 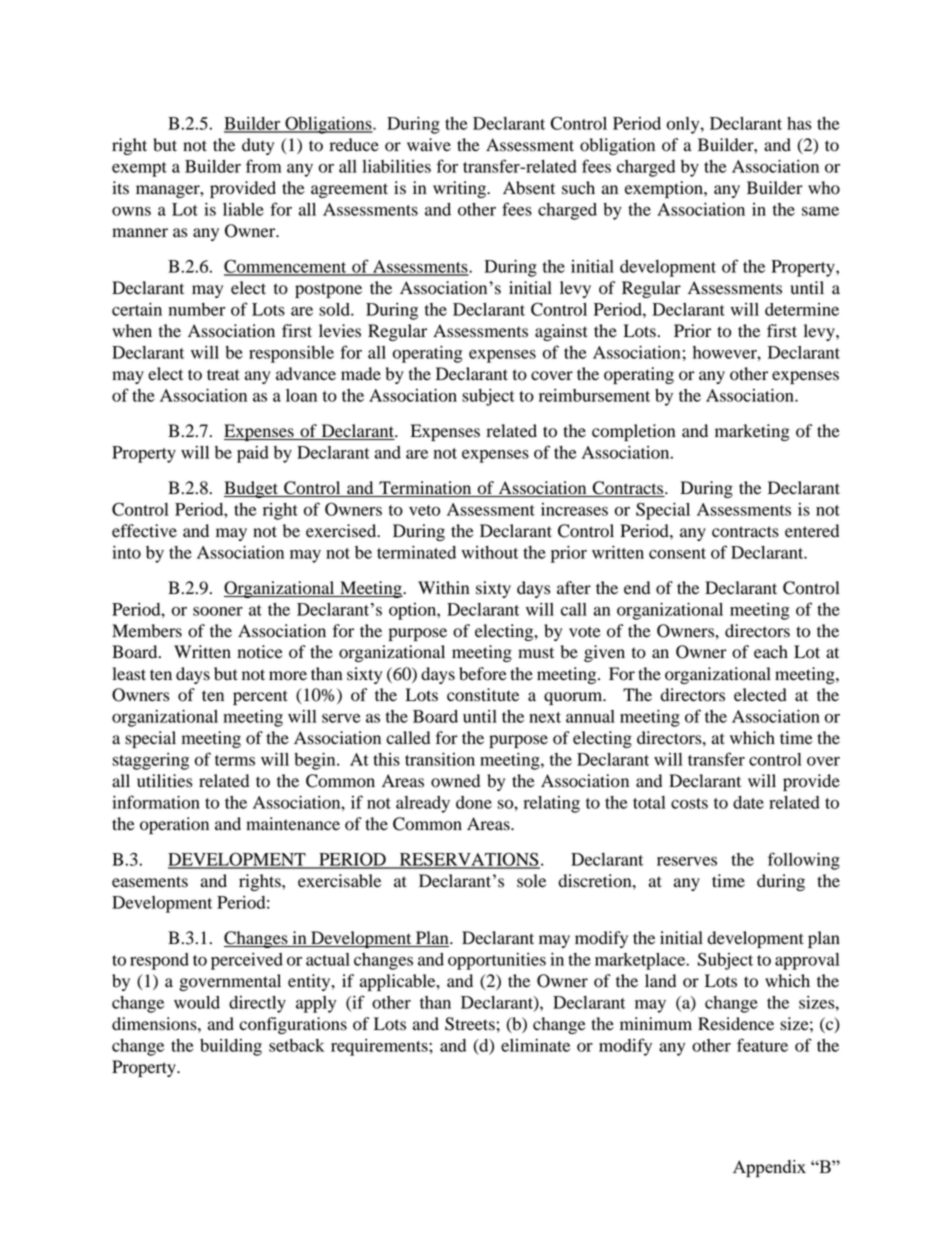 What do you see at coordinates (771, 652) in the document?
I see `each` at bounding box center [771, 652].
